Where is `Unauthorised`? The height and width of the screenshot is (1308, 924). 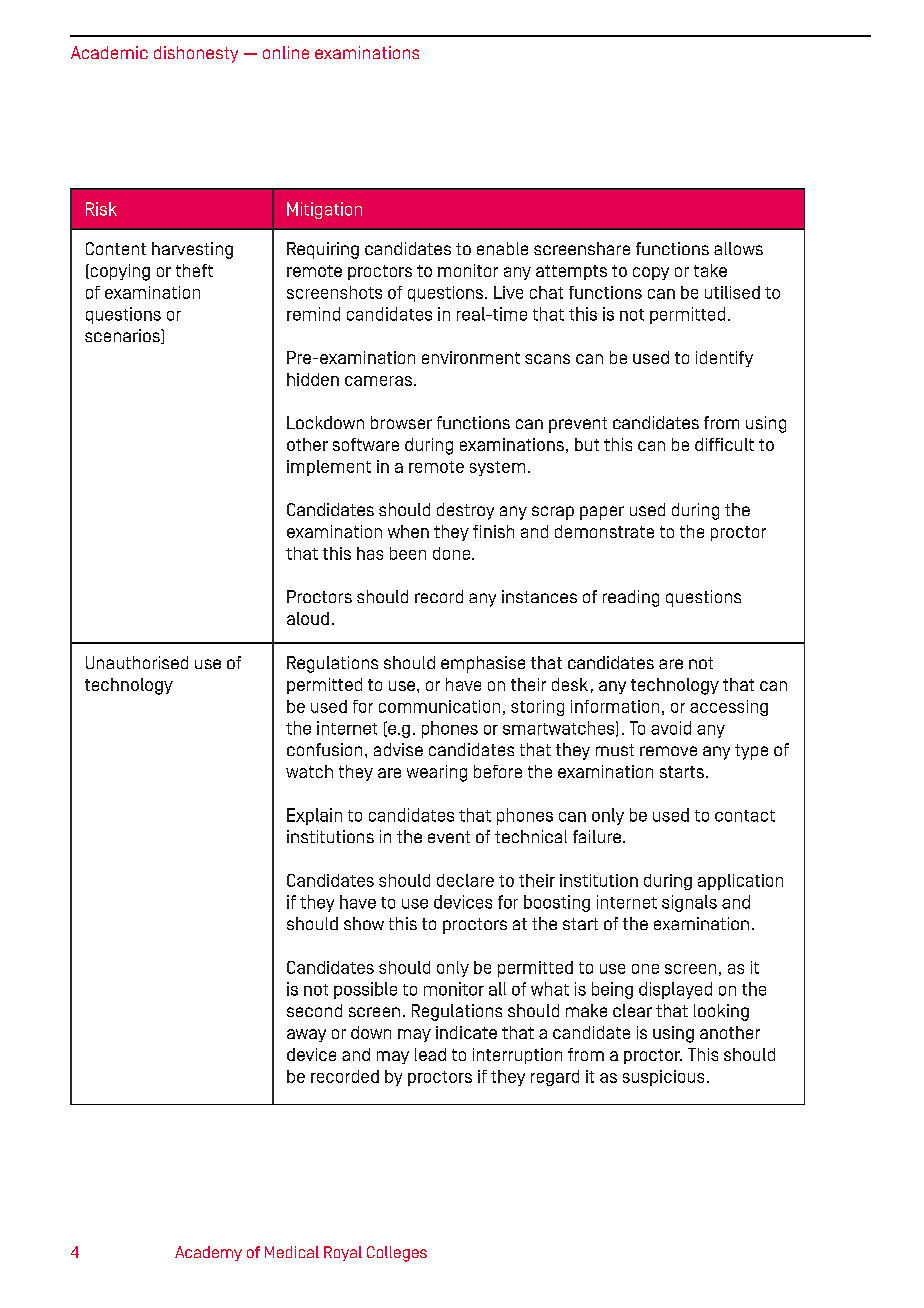
Unauthorised is located at coordinates (137, 662).
